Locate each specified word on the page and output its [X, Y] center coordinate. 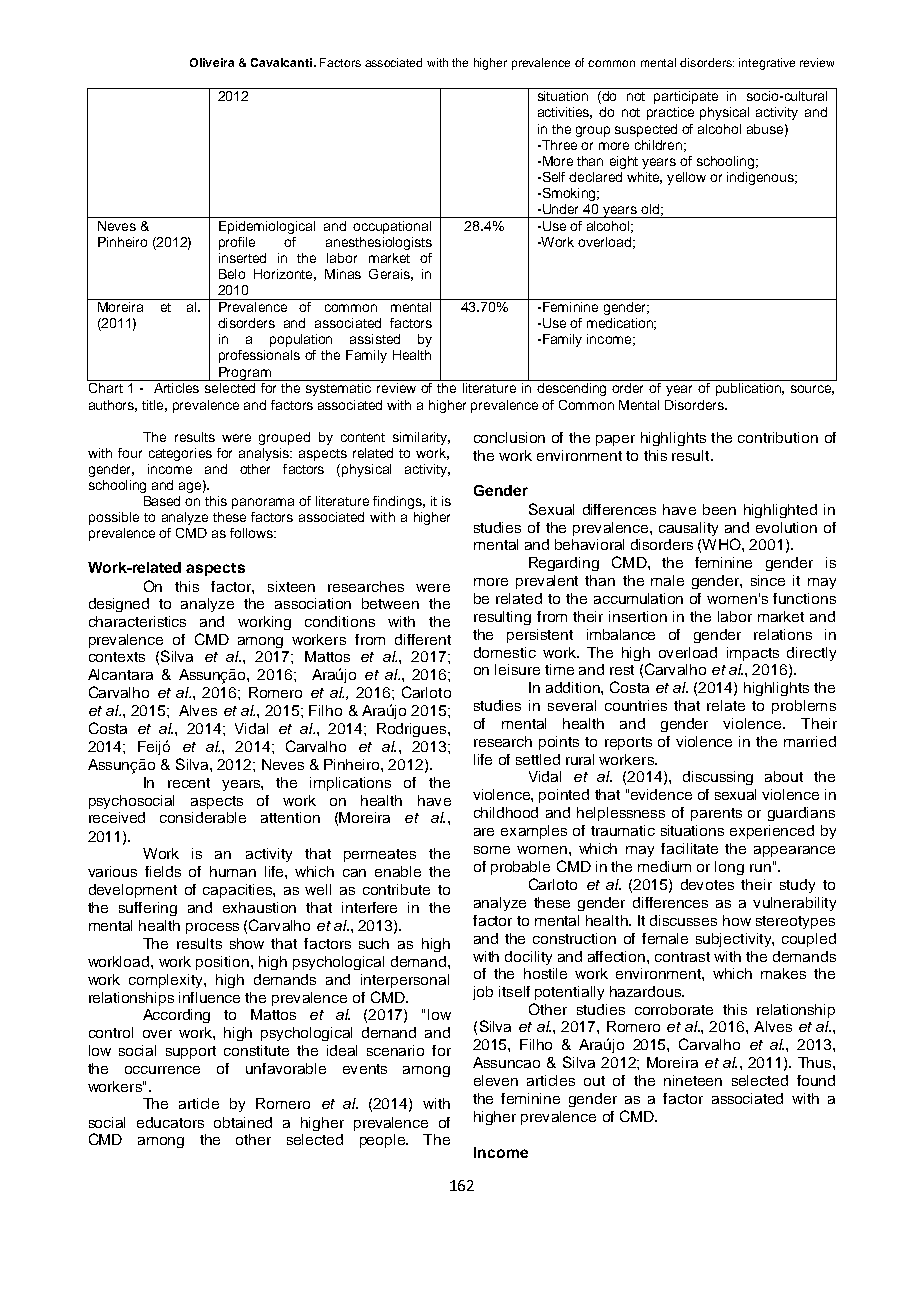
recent [189, 783]
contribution [778, 437]
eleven [496, 1080]
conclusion [509, 437]
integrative [767, 64]
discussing [718, 778]
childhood [506, 812]
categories [180, 454]
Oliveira [212, 62]
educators [170, 1122]
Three [558, 145]
